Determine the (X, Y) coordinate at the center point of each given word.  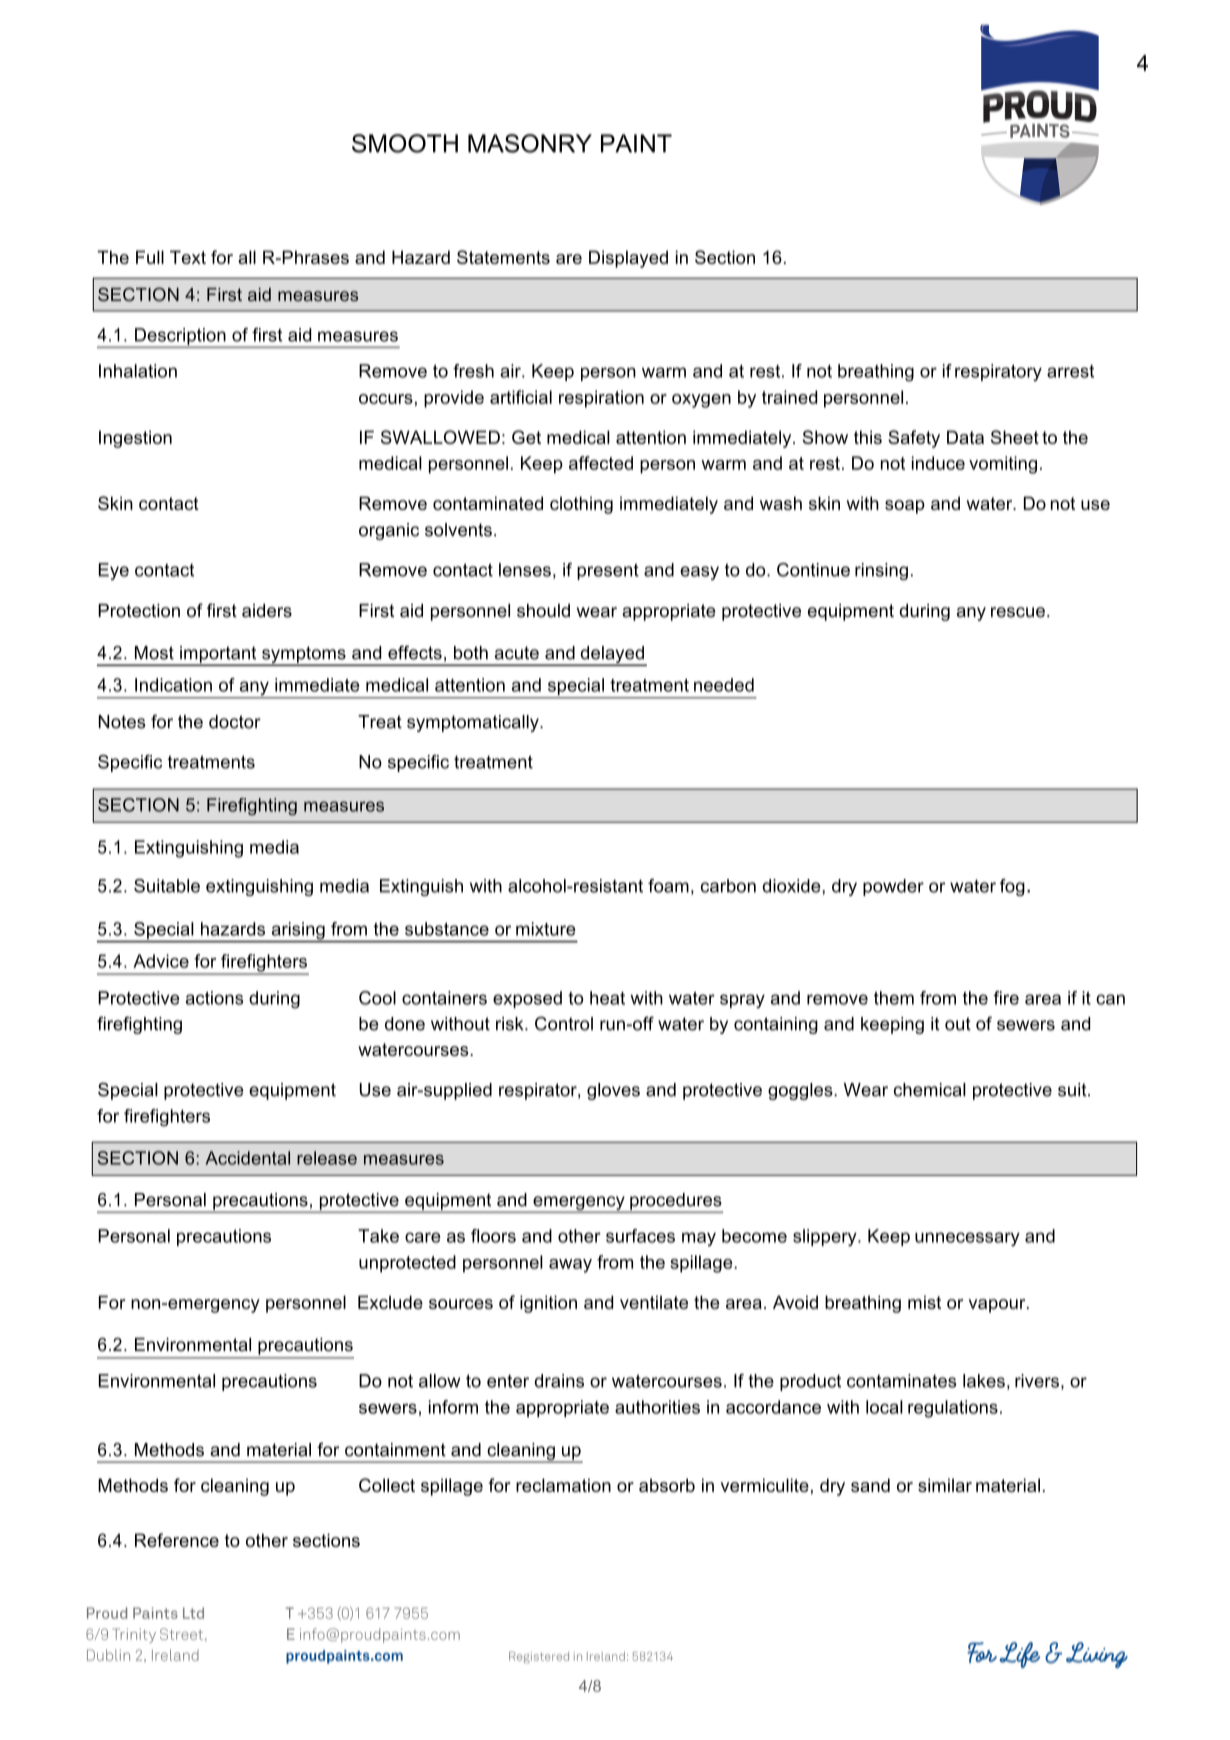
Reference (177, 1540)
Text (188, 257)
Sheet (1015, 437)
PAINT (636, 143)
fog (1012, 887)
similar (945, 1485)
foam (668, 886)
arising (298, 932)
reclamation (563, 1485)
